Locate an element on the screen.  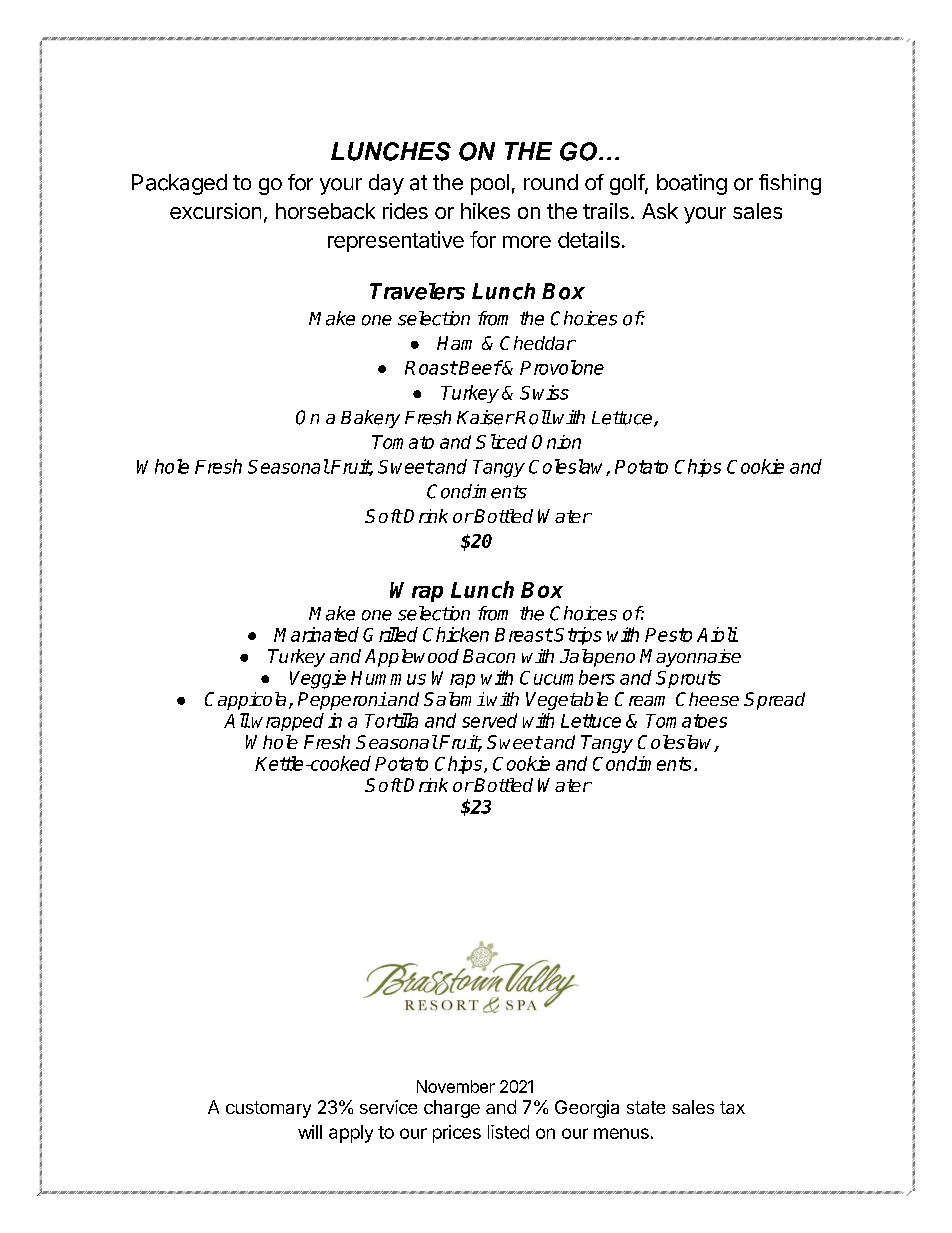
Pesto is located at coordinates (668, 635).
